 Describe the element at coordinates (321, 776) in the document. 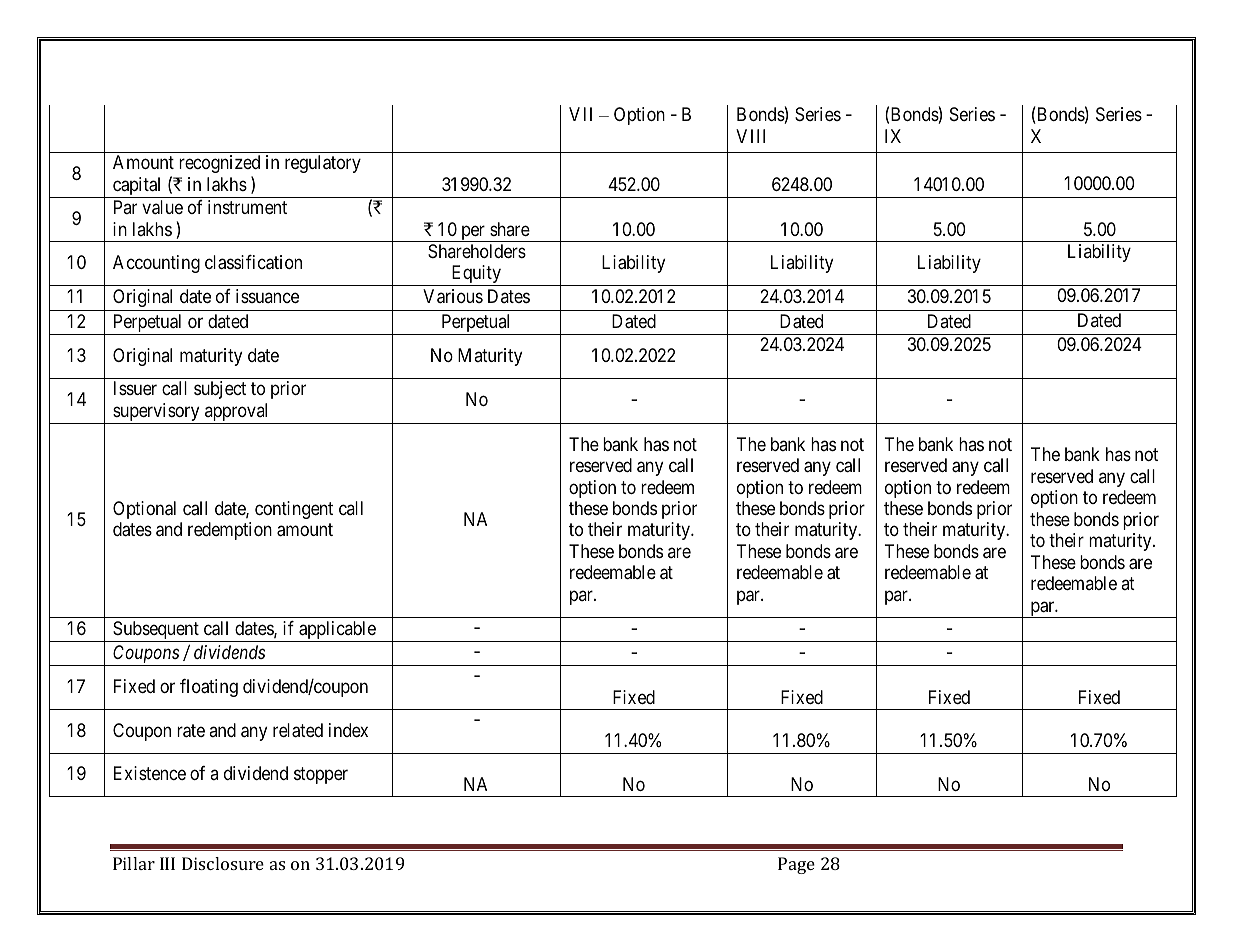

I see `stopper` at that location.
